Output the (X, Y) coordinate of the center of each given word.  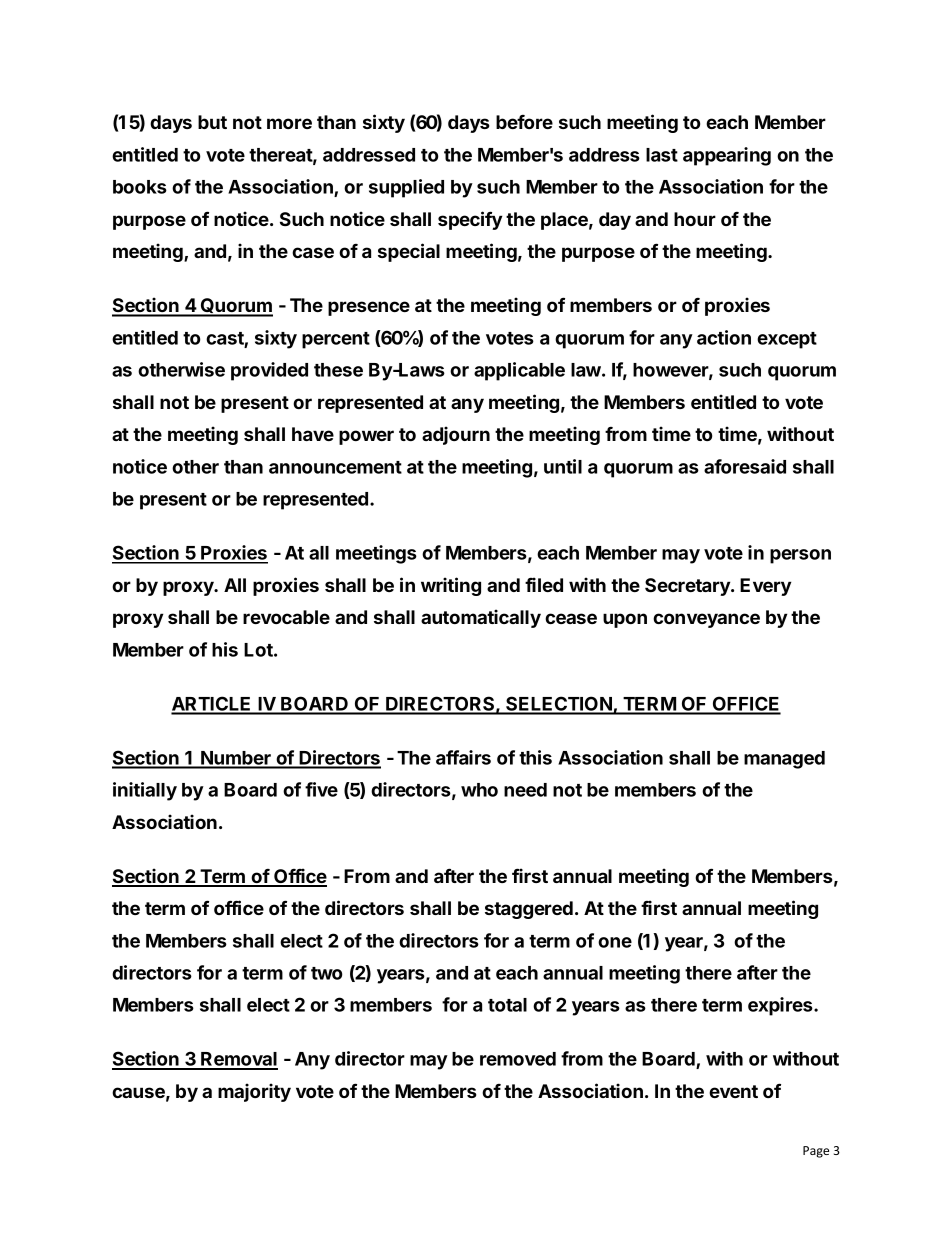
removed (518, 1059)
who (479, 790)
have (313, 434)
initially (145, 791)
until (563, 466)
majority (254, 1092)
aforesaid (745, 466)
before (524, 122)
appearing (727, 156)
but (212, 122)
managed (784, 760)
